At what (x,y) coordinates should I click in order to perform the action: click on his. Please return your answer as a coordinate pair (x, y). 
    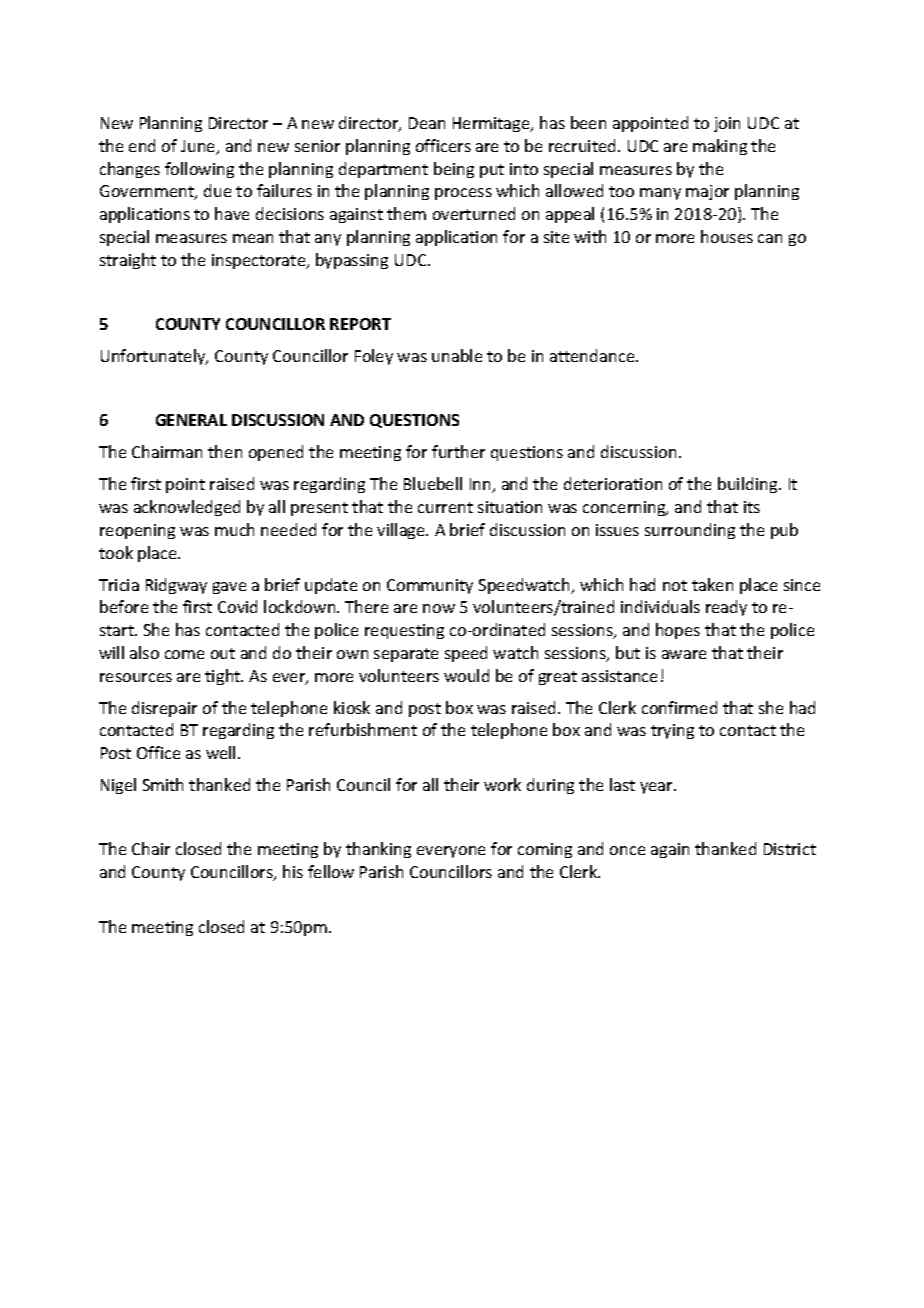
    Looking at the image, I should click on (293, 871).
